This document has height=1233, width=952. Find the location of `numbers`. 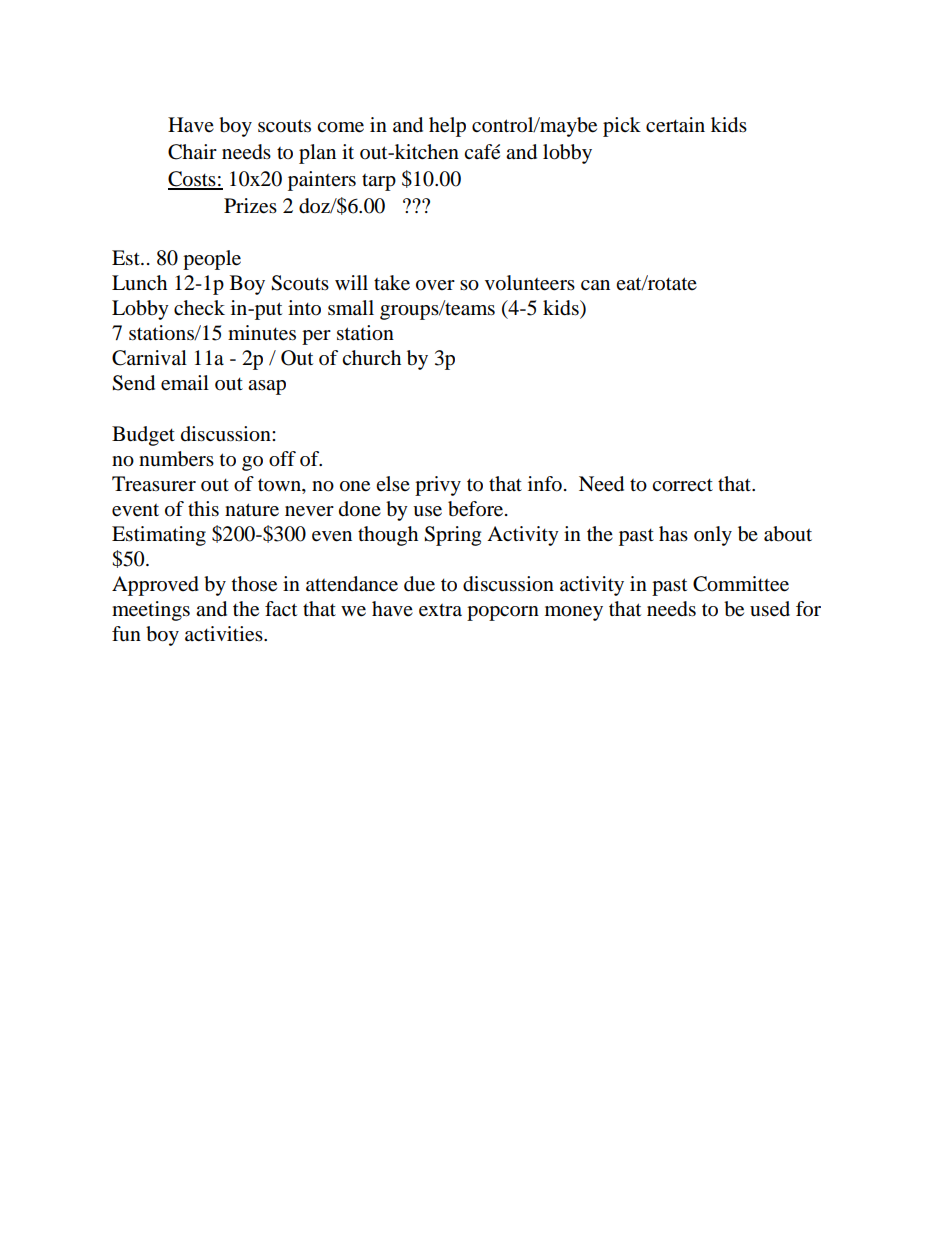

numbers is located at coordinates (176, 459).
